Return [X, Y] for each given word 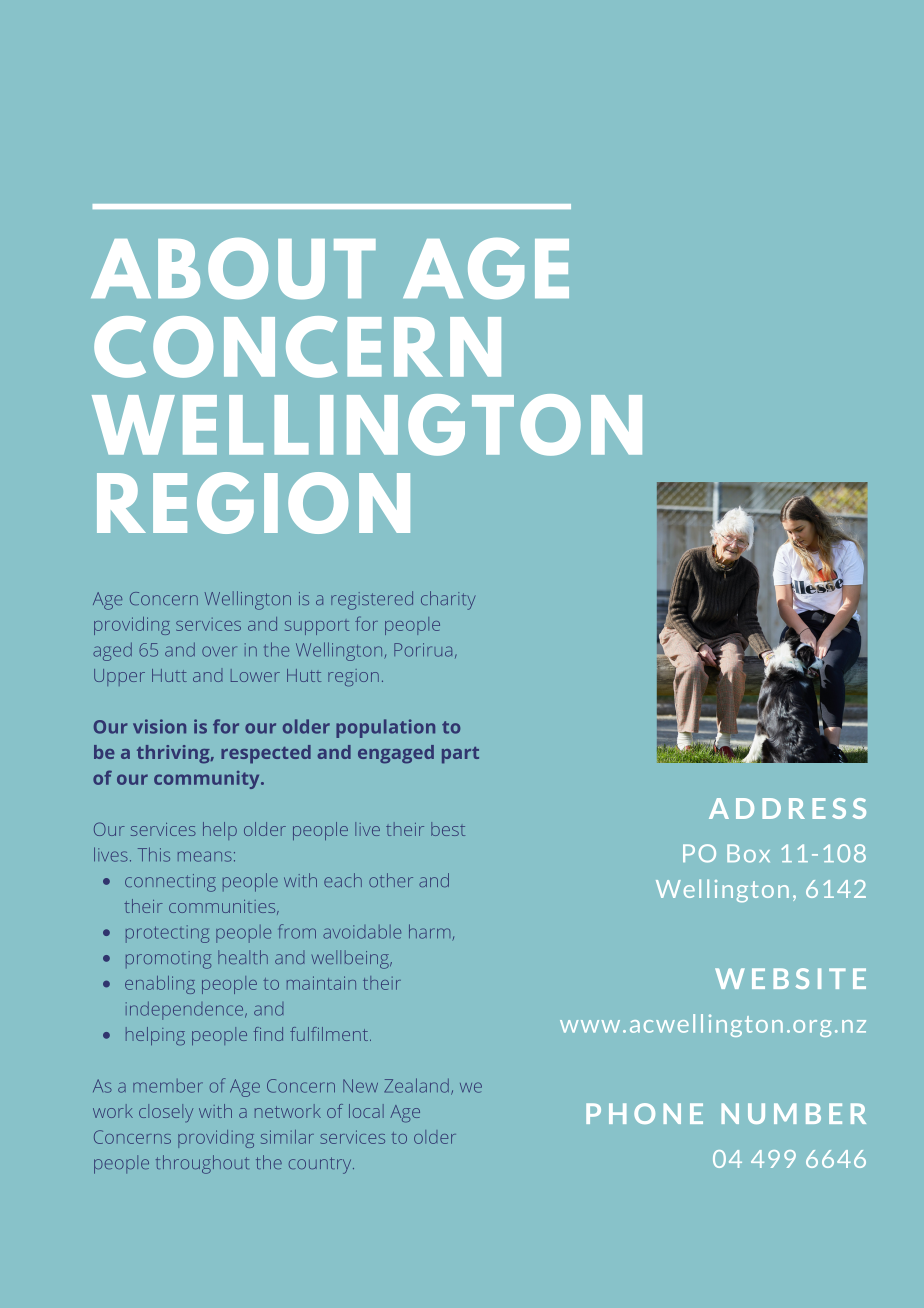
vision [159, 726]
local [366, 1111]
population [385, 728]
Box [748, 853]
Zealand [416, 1085]
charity [448, 600]
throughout [202, 1164]
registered [372, 600]
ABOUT [233, 268]
